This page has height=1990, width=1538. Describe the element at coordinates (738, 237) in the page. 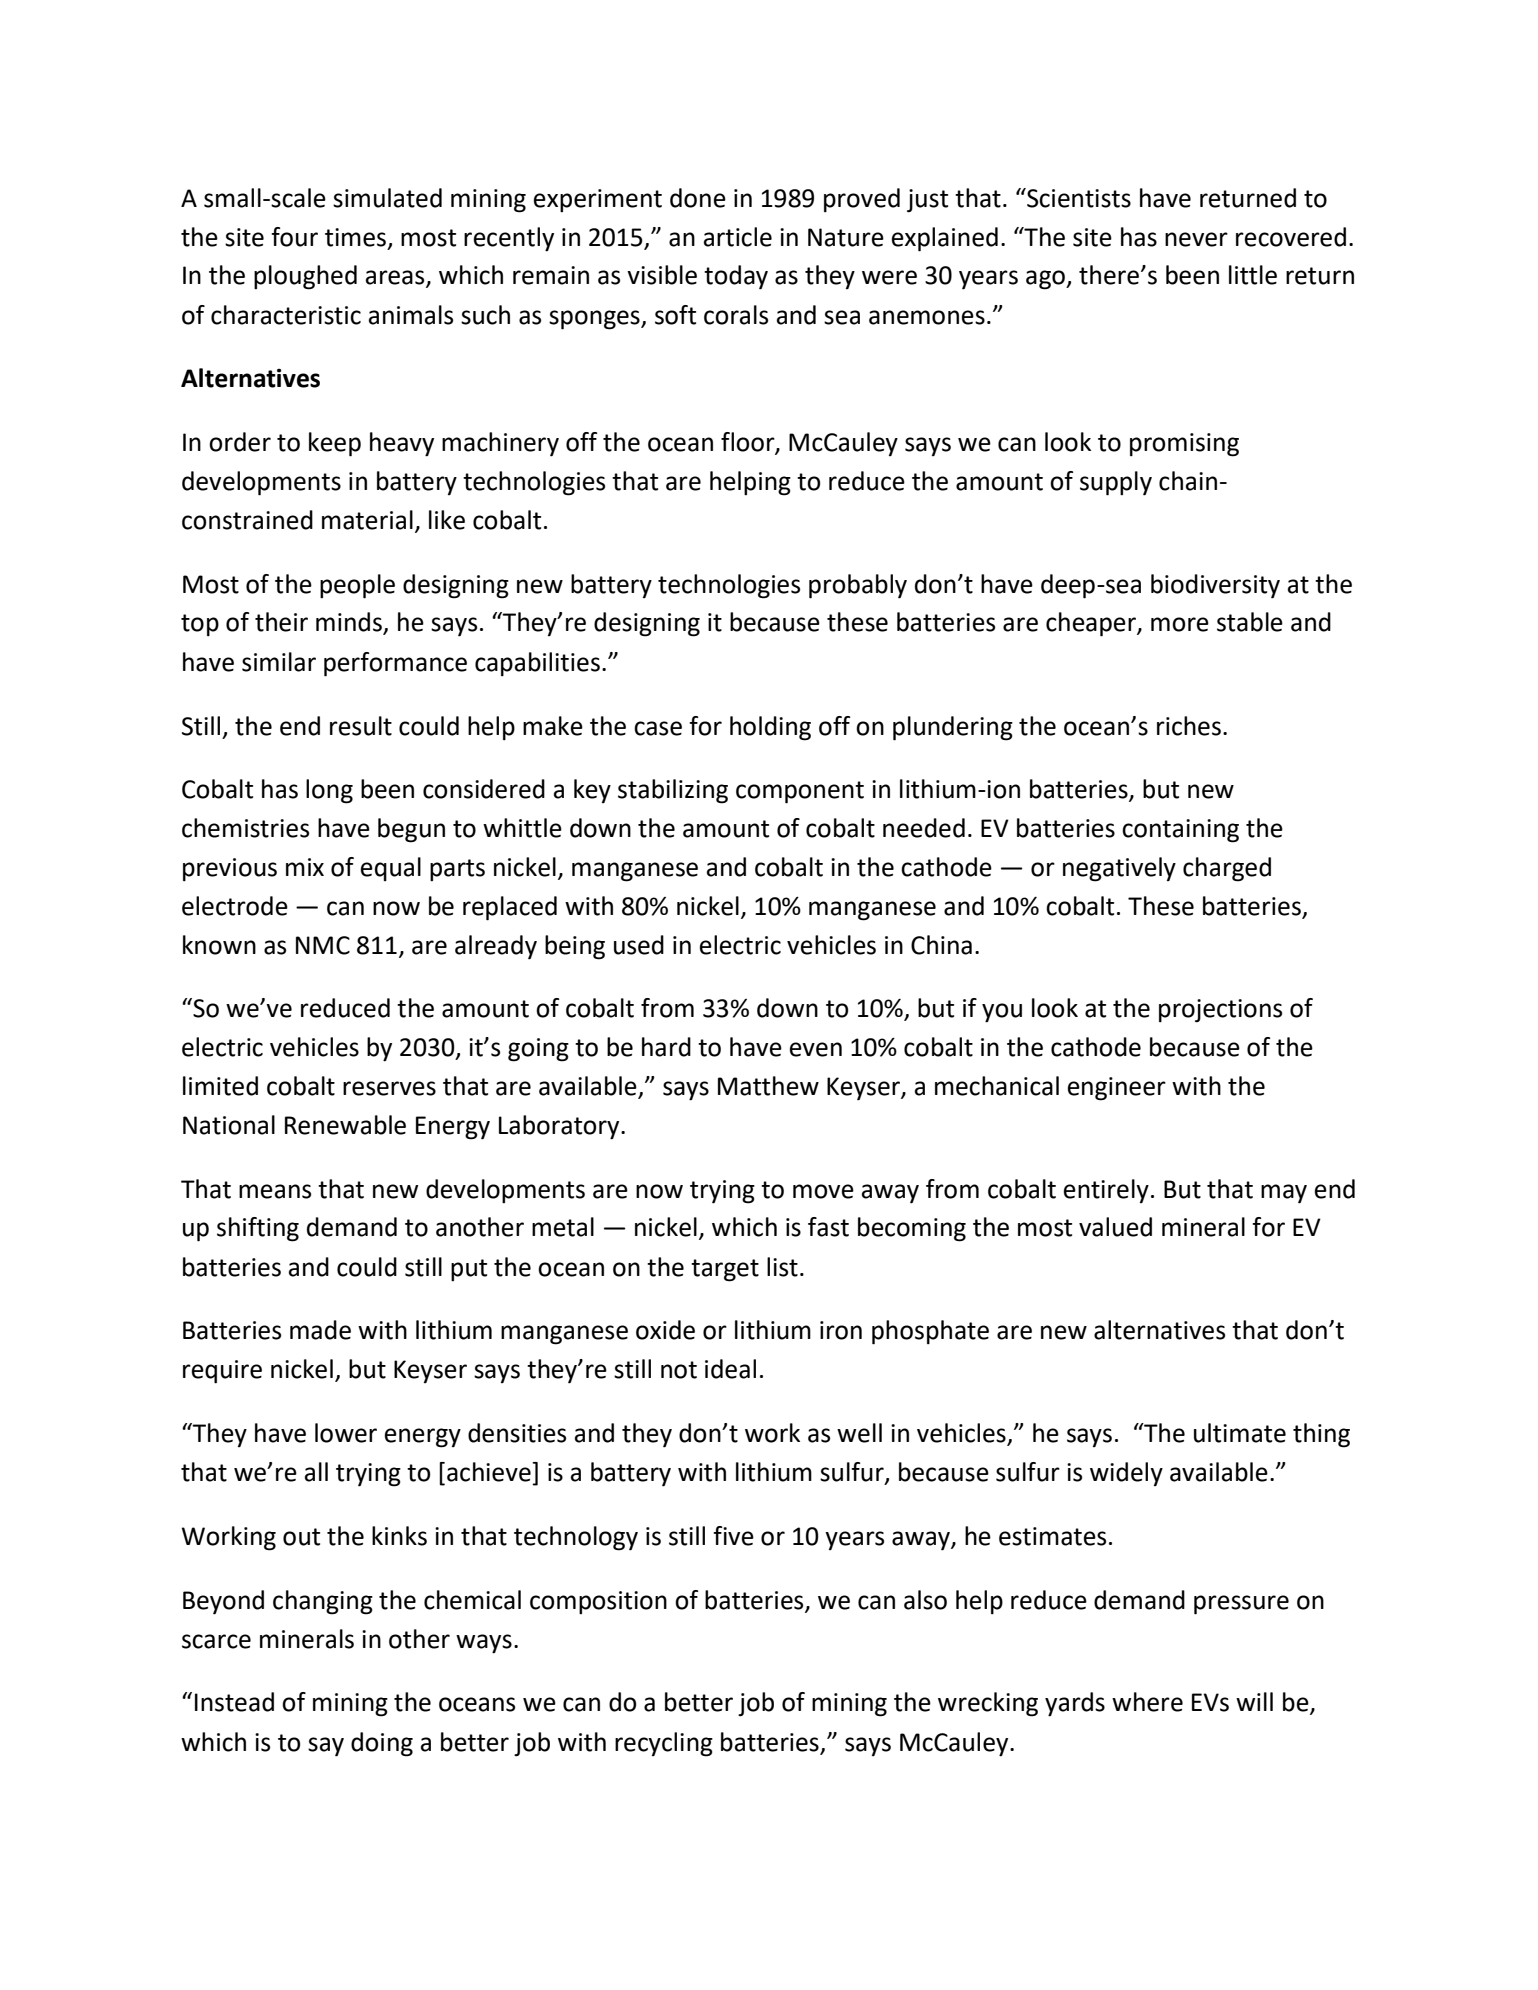

I see `article` at that location.
